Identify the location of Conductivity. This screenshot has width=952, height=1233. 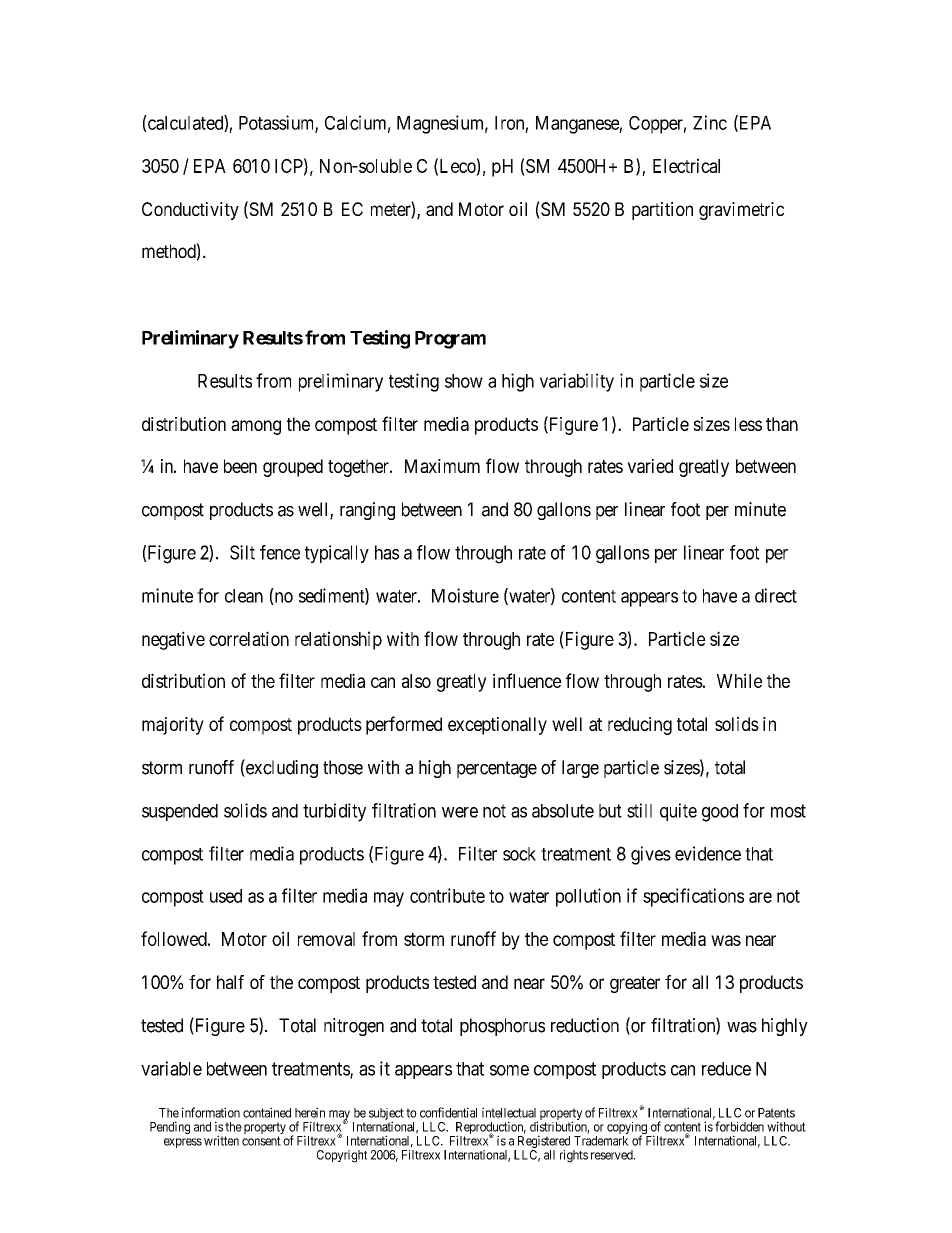
(190, 211).
